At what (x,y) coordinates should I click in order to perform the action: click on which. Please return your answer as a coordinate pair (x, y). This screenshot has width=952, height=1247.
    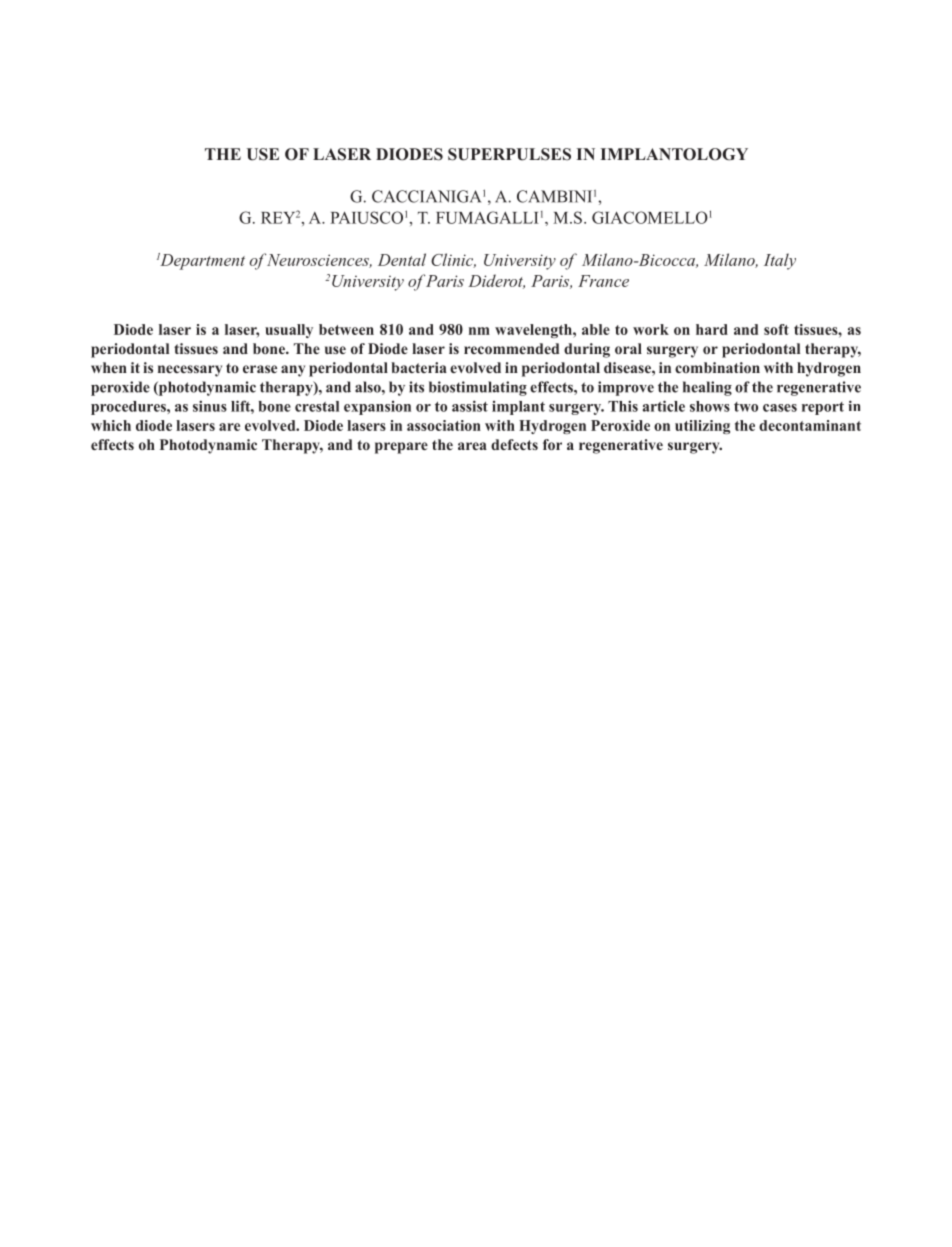
    Looking at the image, I should click on (111, 425).
